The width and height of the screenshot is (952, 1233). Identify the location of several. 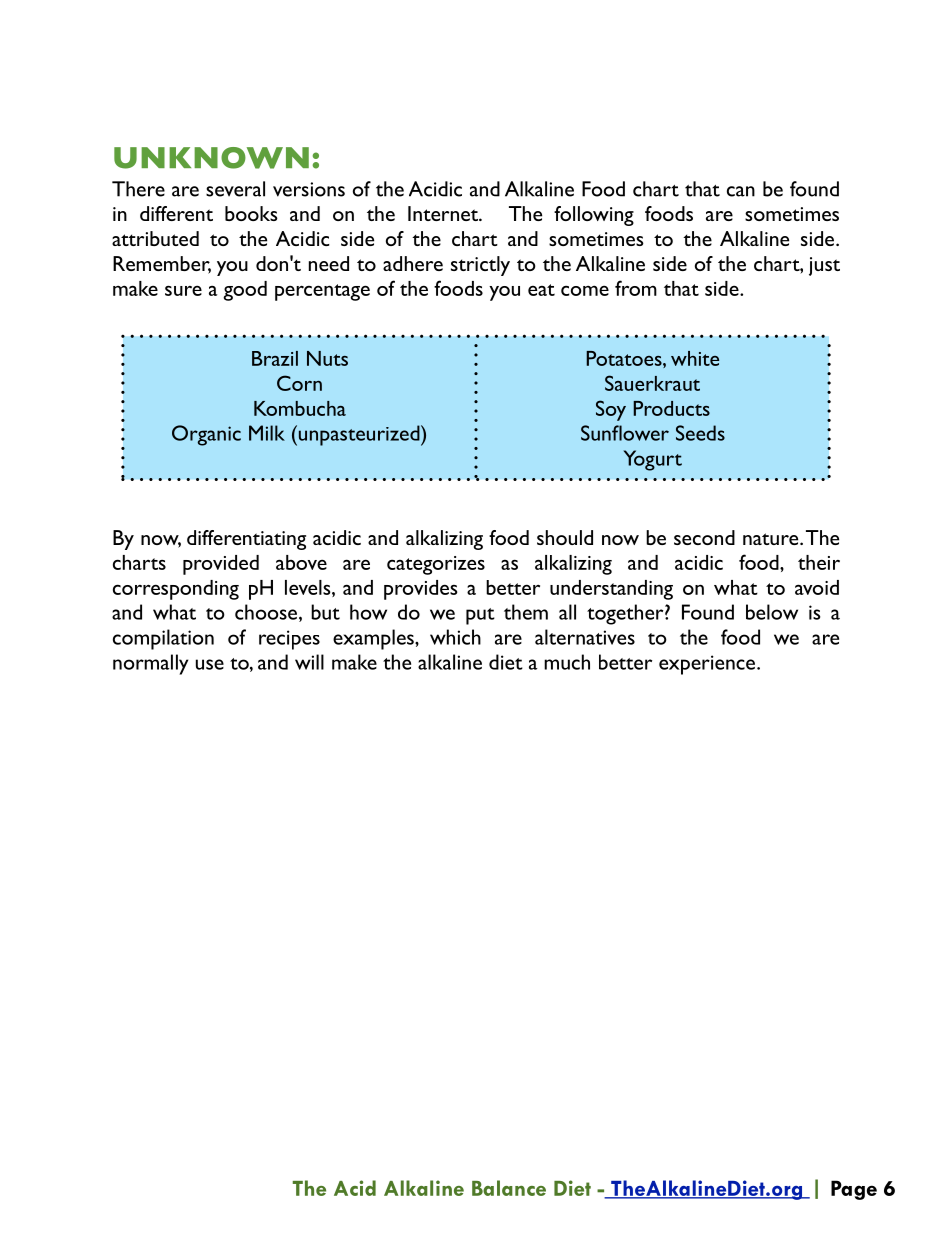
(235, 189).
